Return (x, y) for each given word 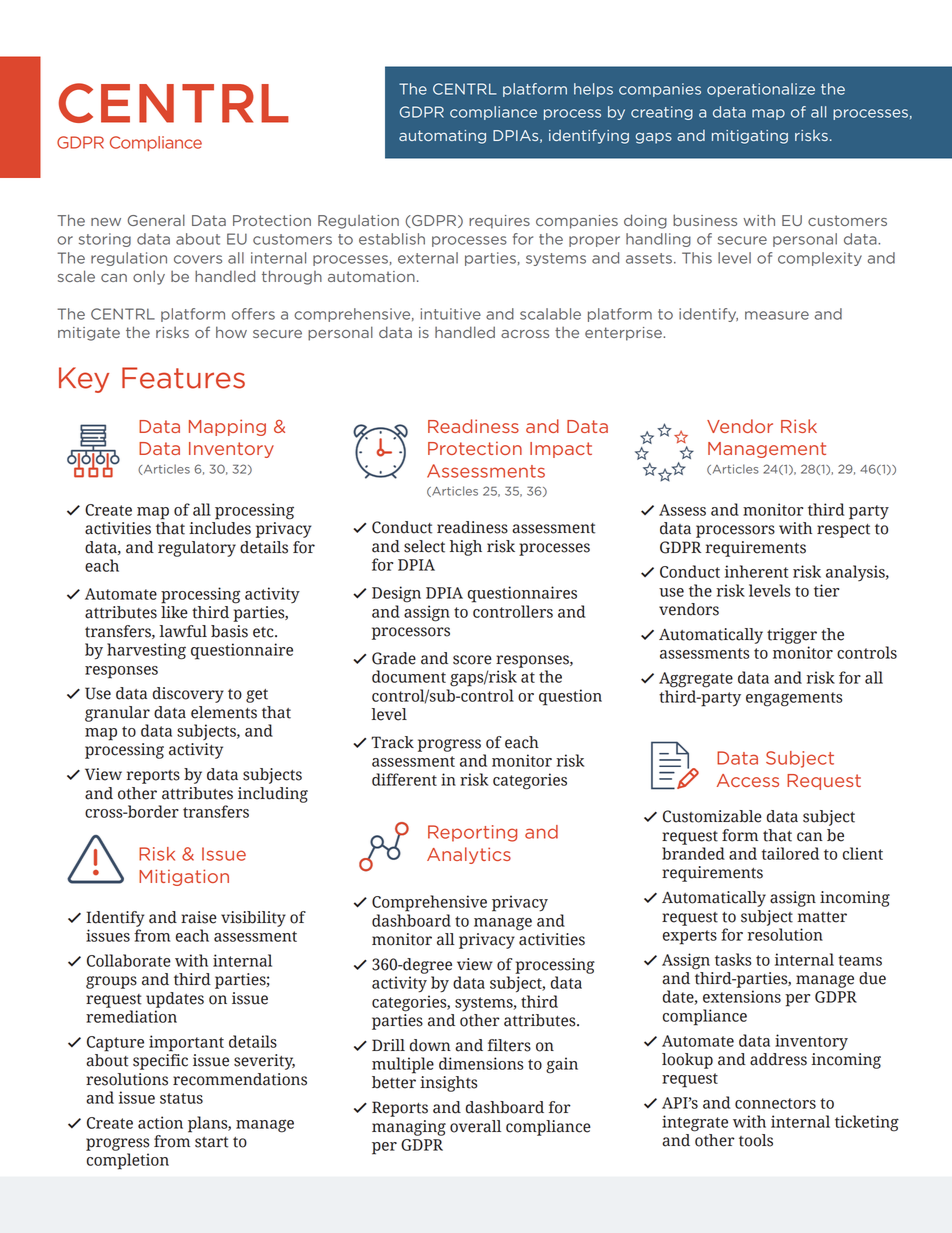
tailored (790, 853)
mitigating (750, 137)
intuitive (450, 314)
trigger (792, 636)
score (472, 660)
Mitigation (184, 877)
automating (442, 137)
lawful (183, 631)
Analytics (469, 855)
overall (475, 1126)
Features (183, 378)
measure (777, 315)
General (156, 220)
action (160, 1122)
